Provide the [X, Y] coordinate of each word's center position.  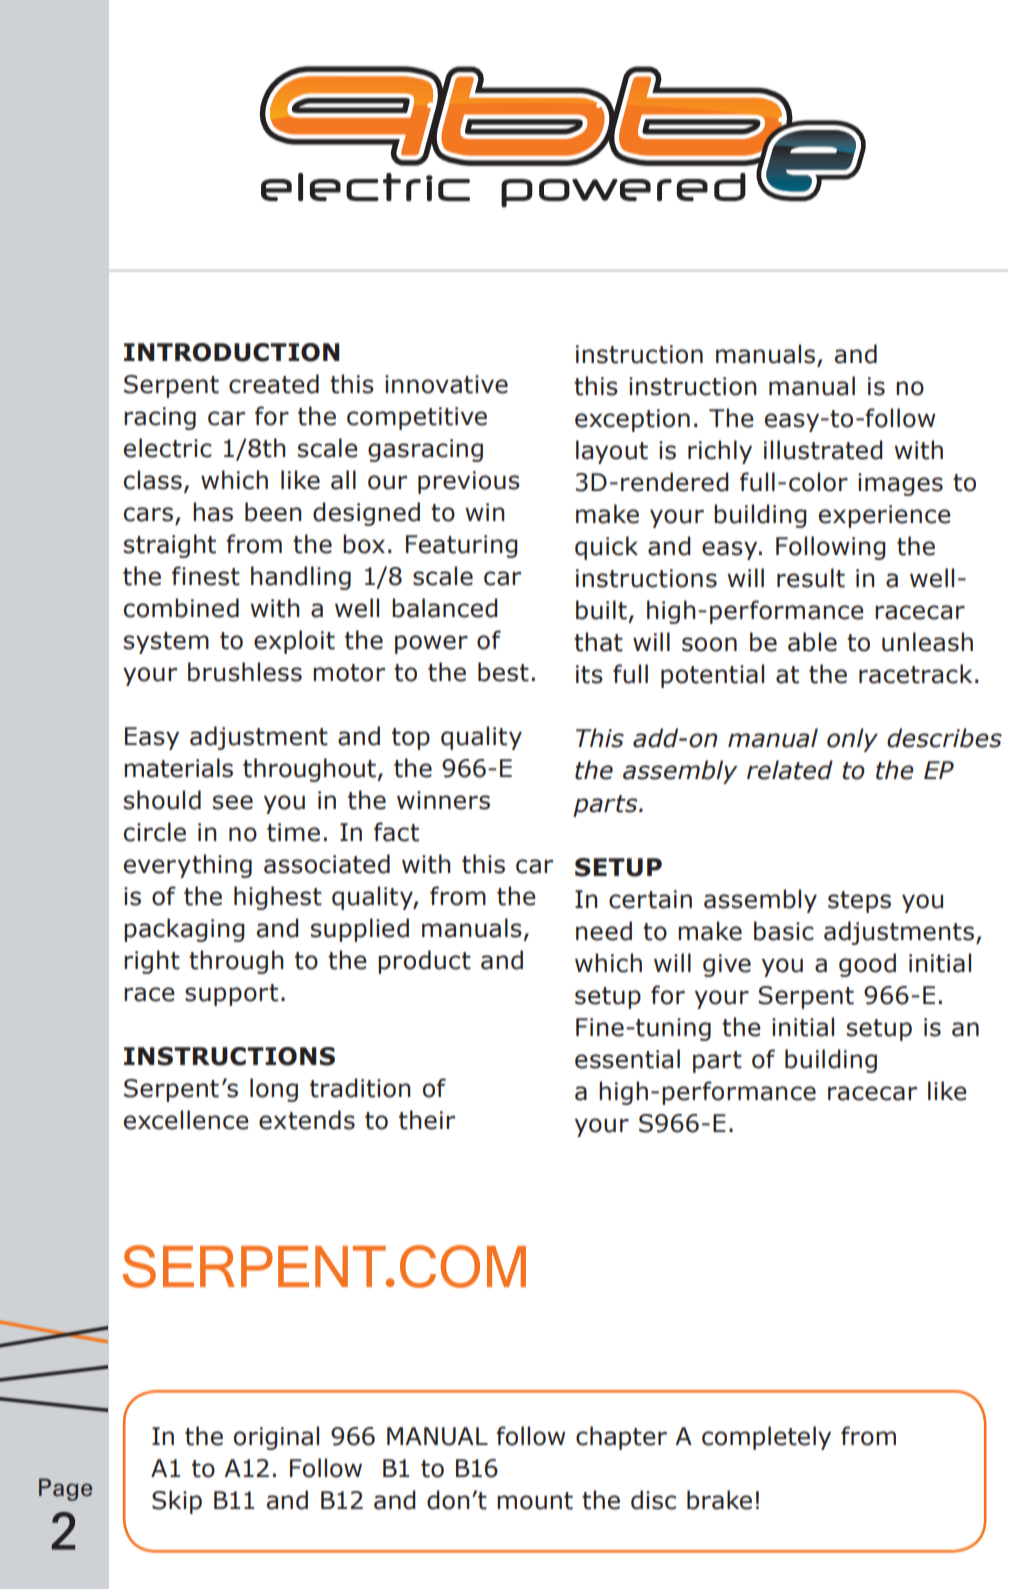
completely [766, 1438]
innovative [446, 384]
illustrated [823, 450]
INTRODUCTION [231, 352]
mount [535, 1501]
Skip [177, 1502]
